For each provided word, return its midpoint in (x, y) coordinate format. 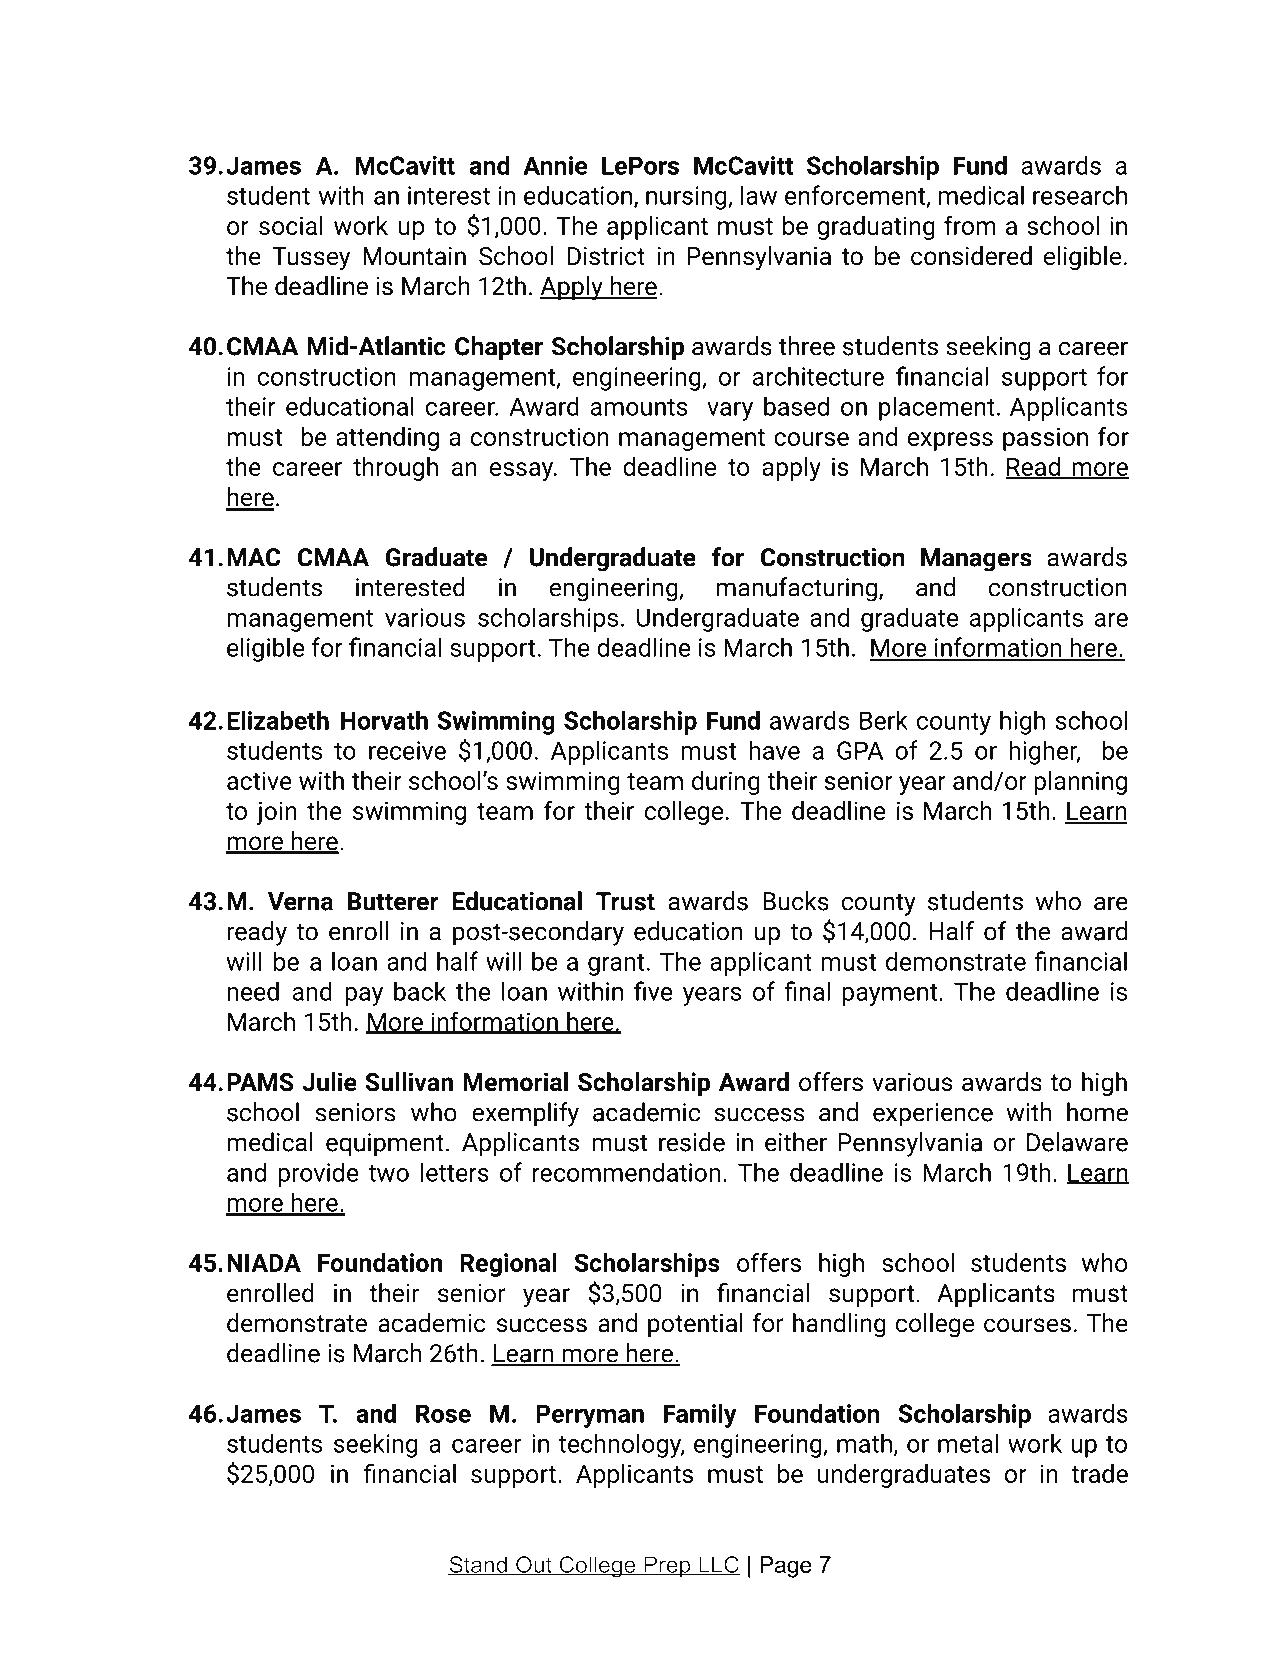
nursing (687, 198)
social (291, 225)
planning (1080, 783)
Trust (625, 901)
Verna (300, 901)
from (970, 225)
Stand (478, 1566)
